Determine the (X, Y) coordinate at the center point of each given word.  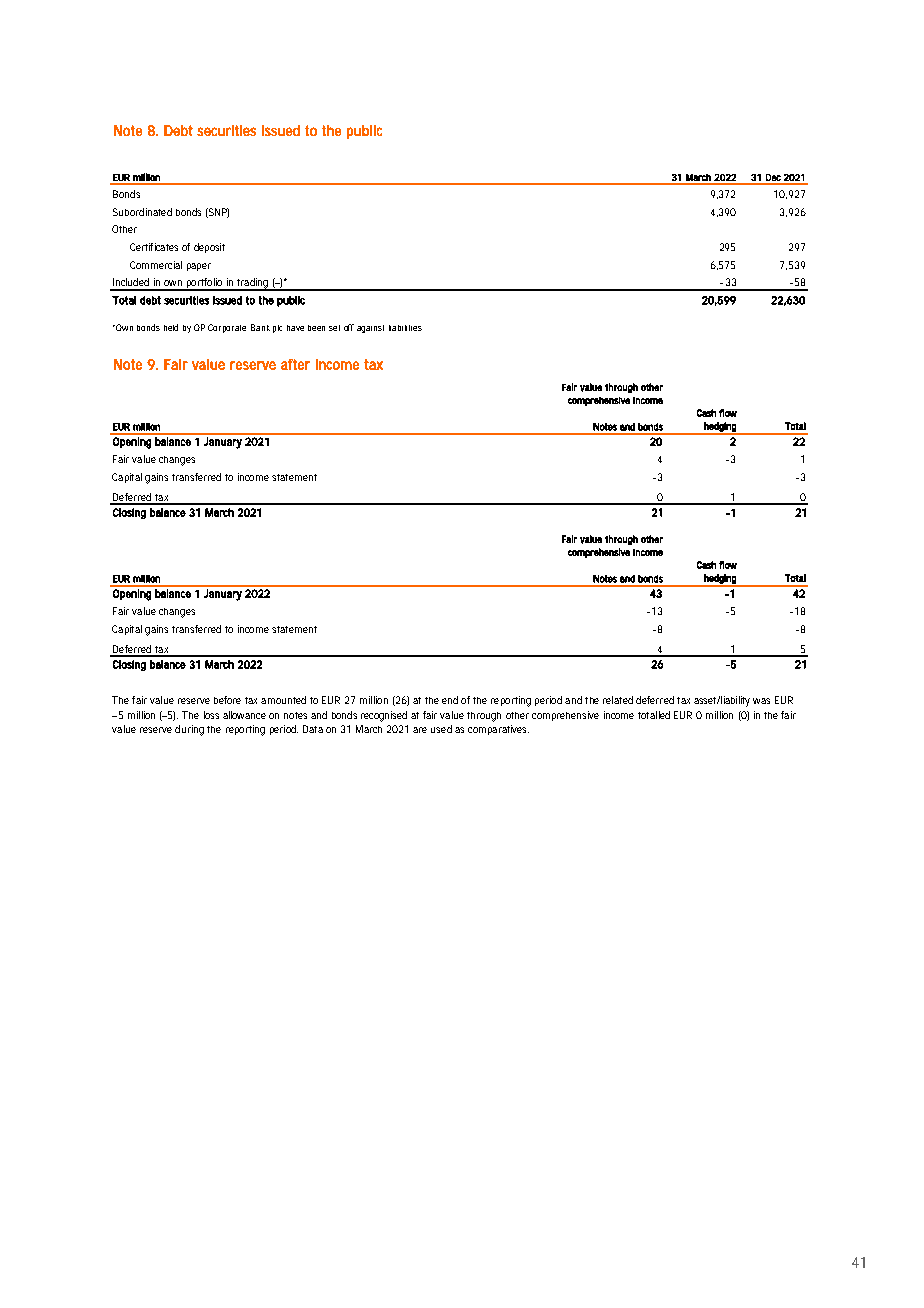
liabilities (405, 328)
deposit (209, 248)
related (618, 700)
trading (253, 284)
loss (211, 715)
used (441, 729)
